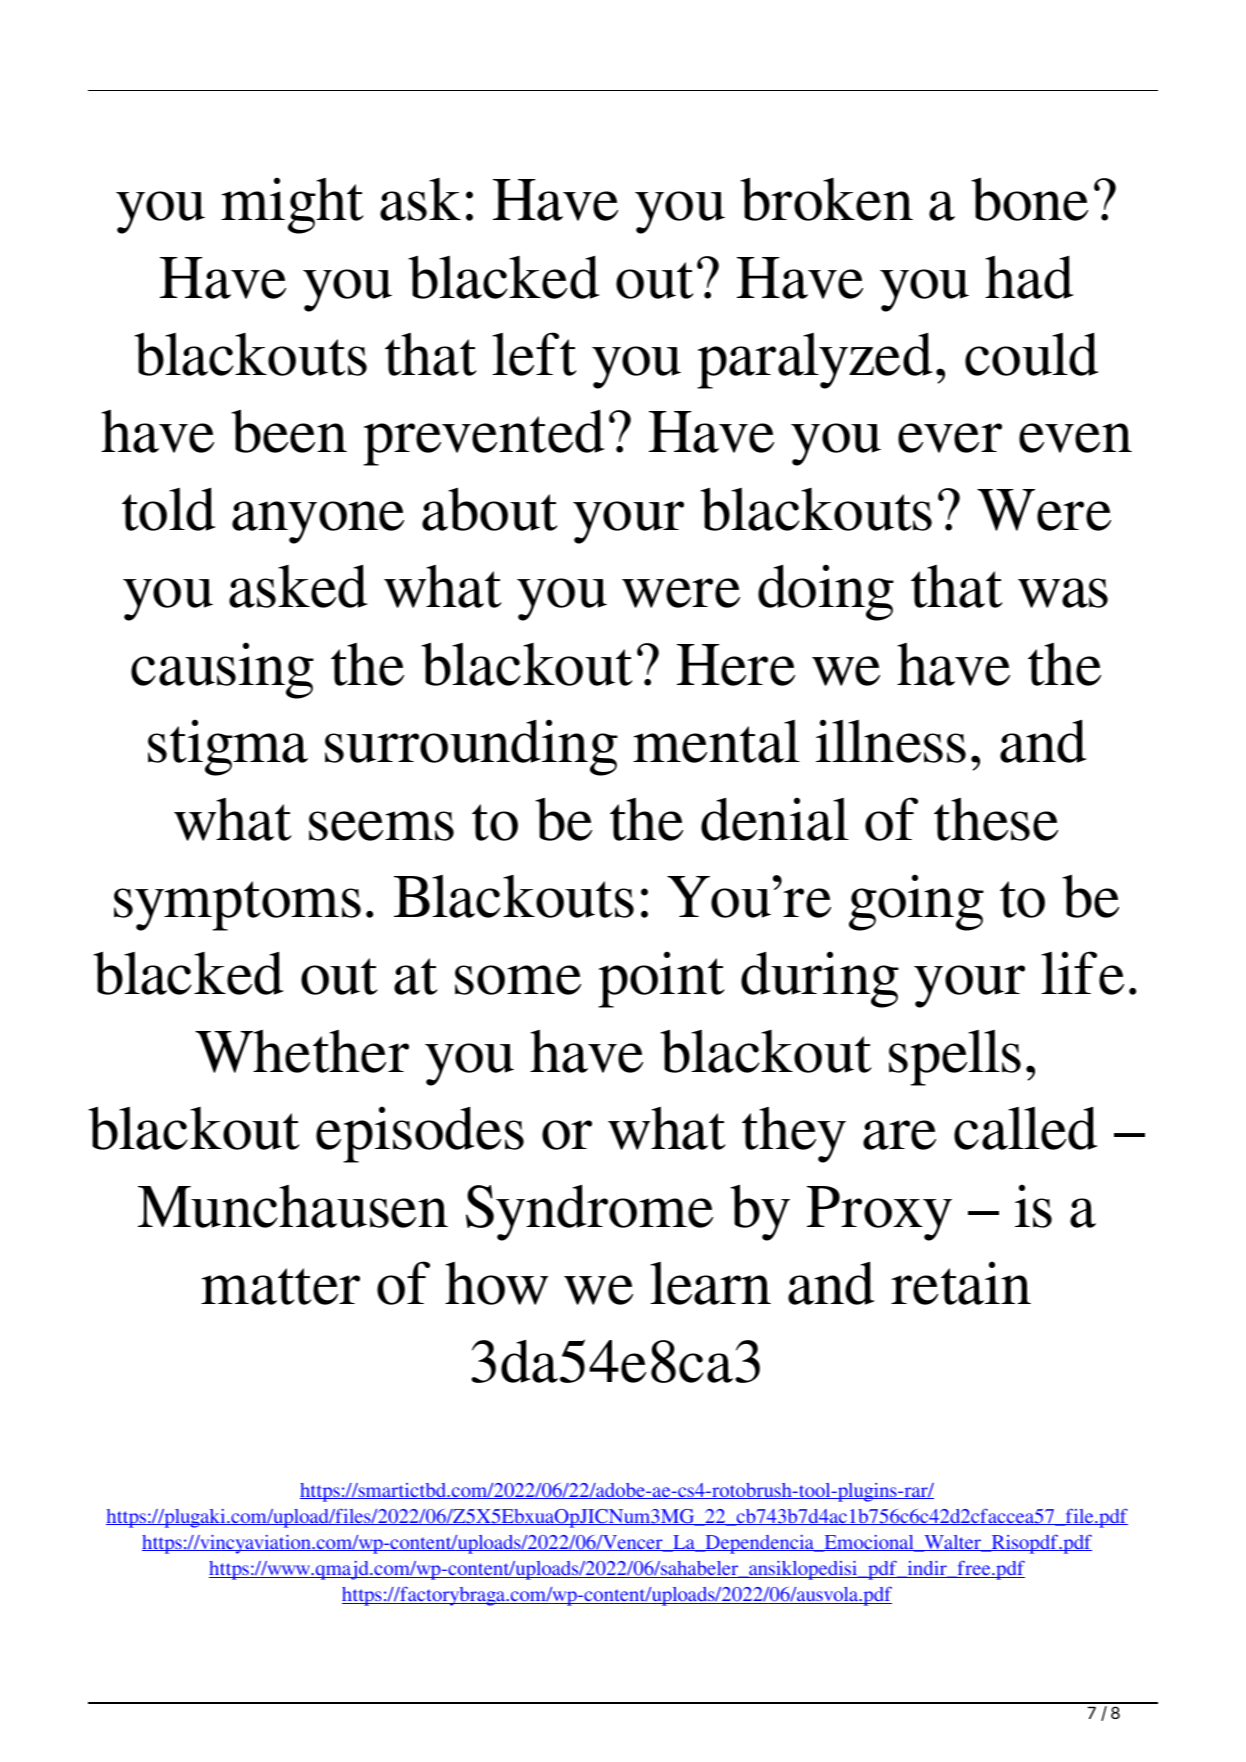 This image has height=1762, width=1246. I want to click on spells, so click(955, 1058).
